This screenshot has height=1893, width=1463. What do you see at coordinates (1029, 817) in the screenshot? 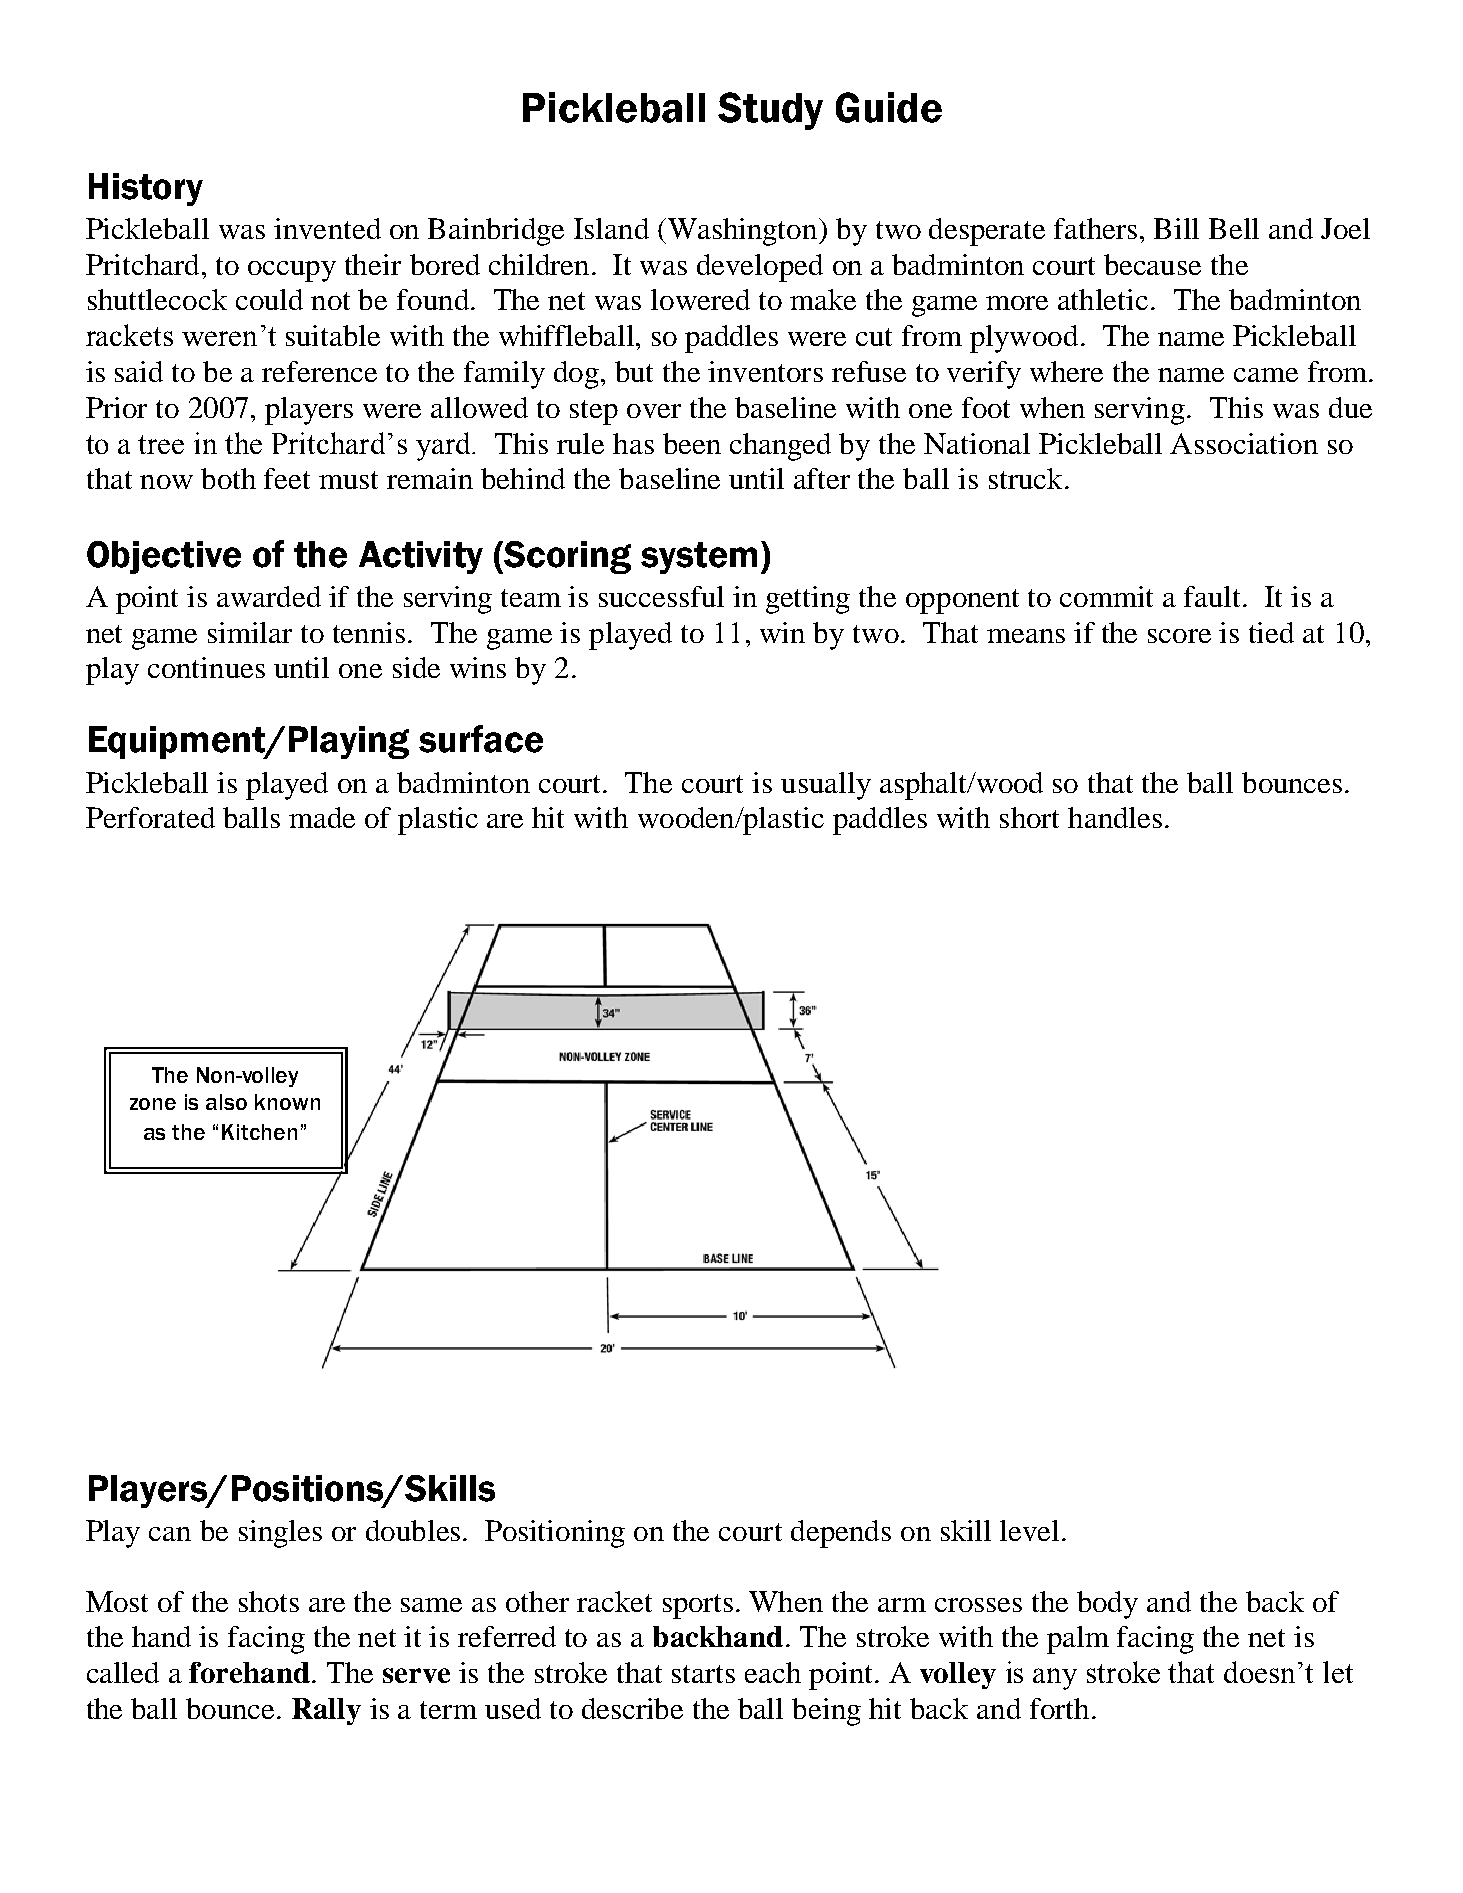
I see `short` at bounding box center [1029, 817].
